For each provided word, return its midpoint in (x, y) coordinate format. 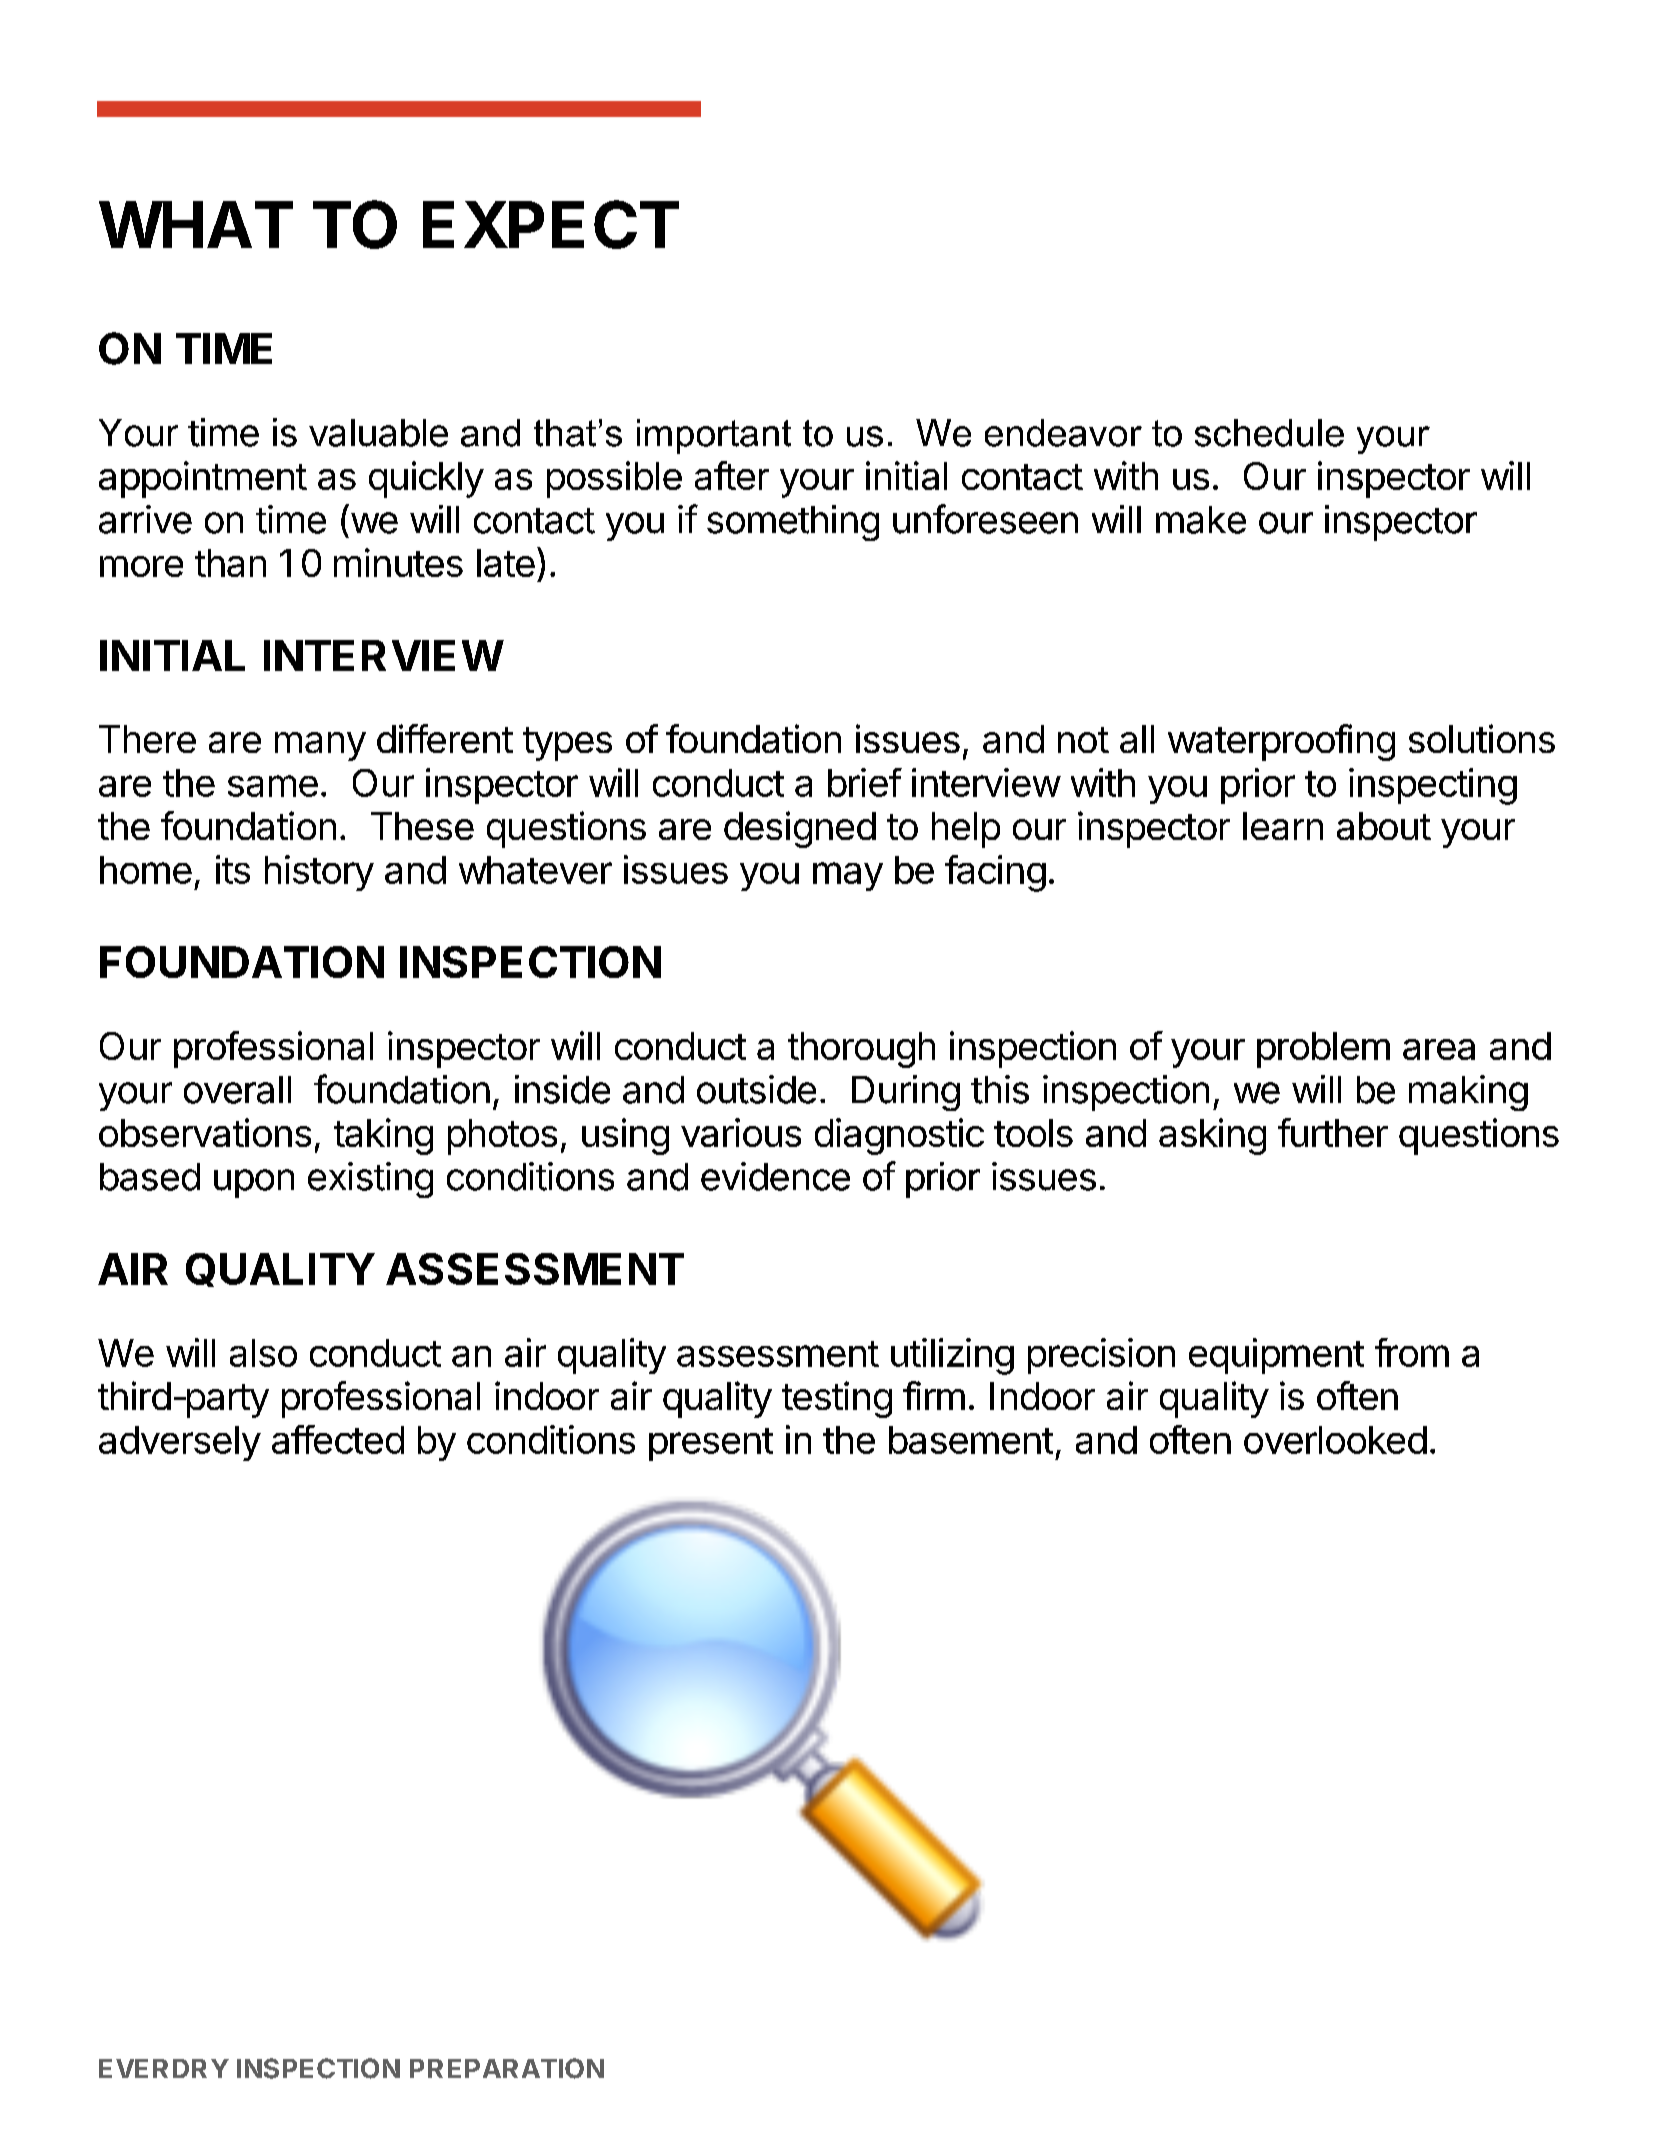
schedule (1269, 433)
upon (254, 1183)
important (714, 436)
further (1333, 1132)
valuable (378, 433)
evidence (775, 1176)
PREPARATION (507, 2068)
